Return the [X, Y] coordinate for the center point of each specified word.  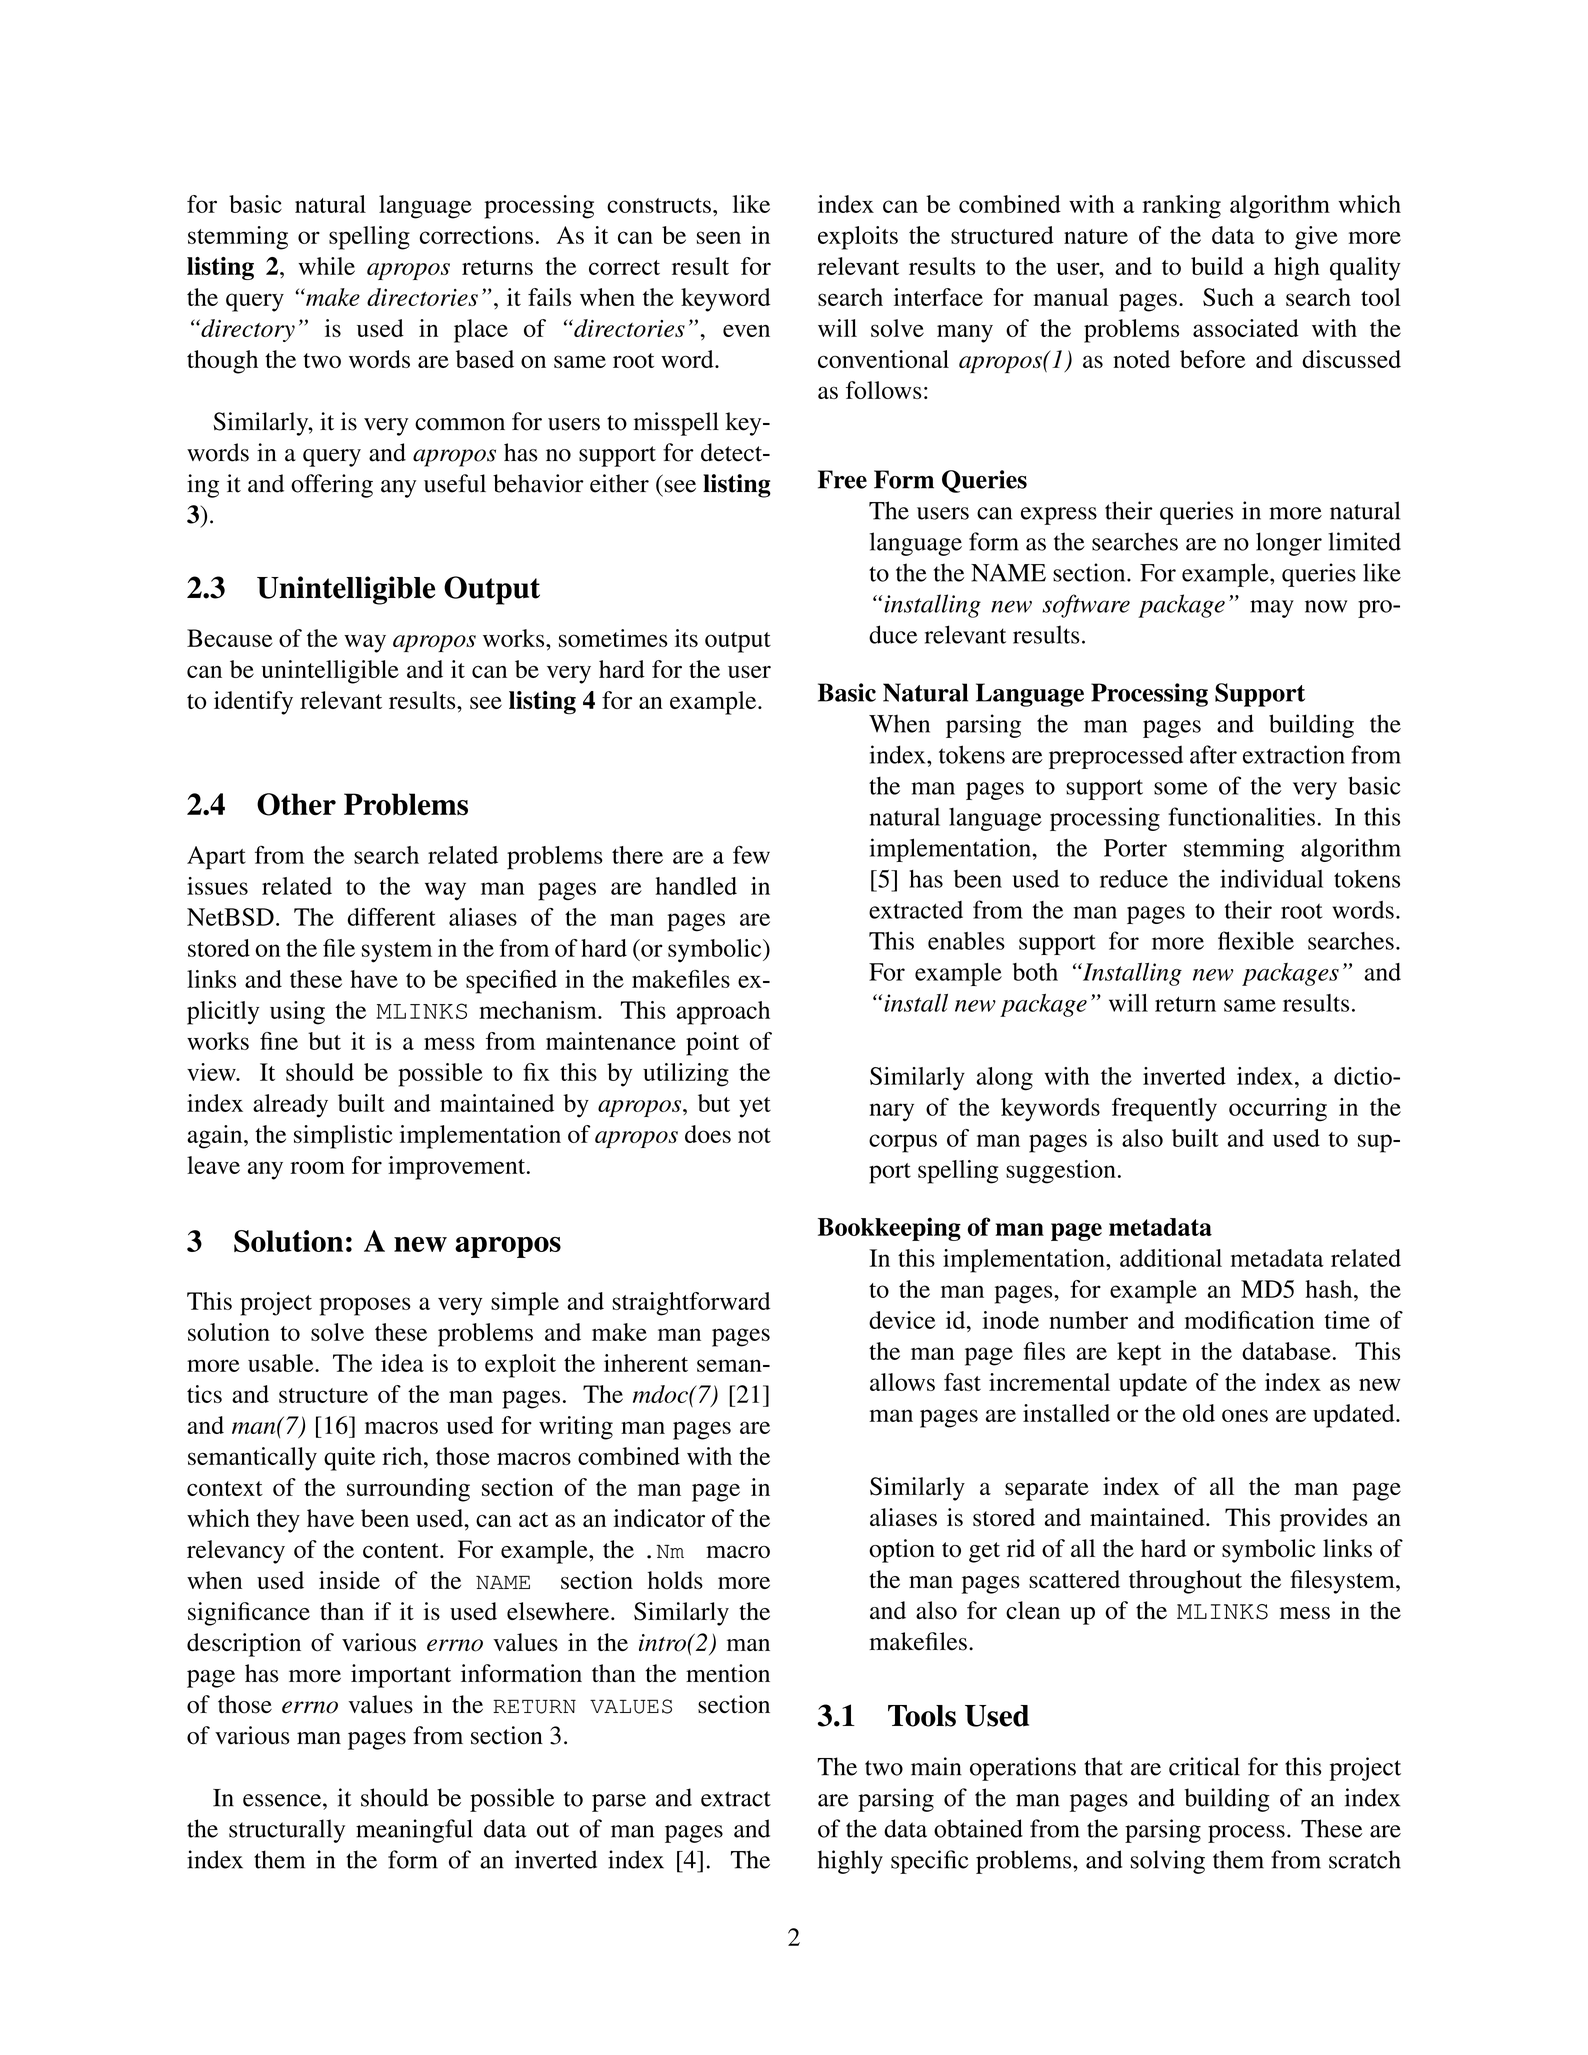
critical [1204, 1766]
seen [719, 237]
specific [930, 1862]
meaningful [414, 1831]
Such [1228, 297]
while [326, 266]
